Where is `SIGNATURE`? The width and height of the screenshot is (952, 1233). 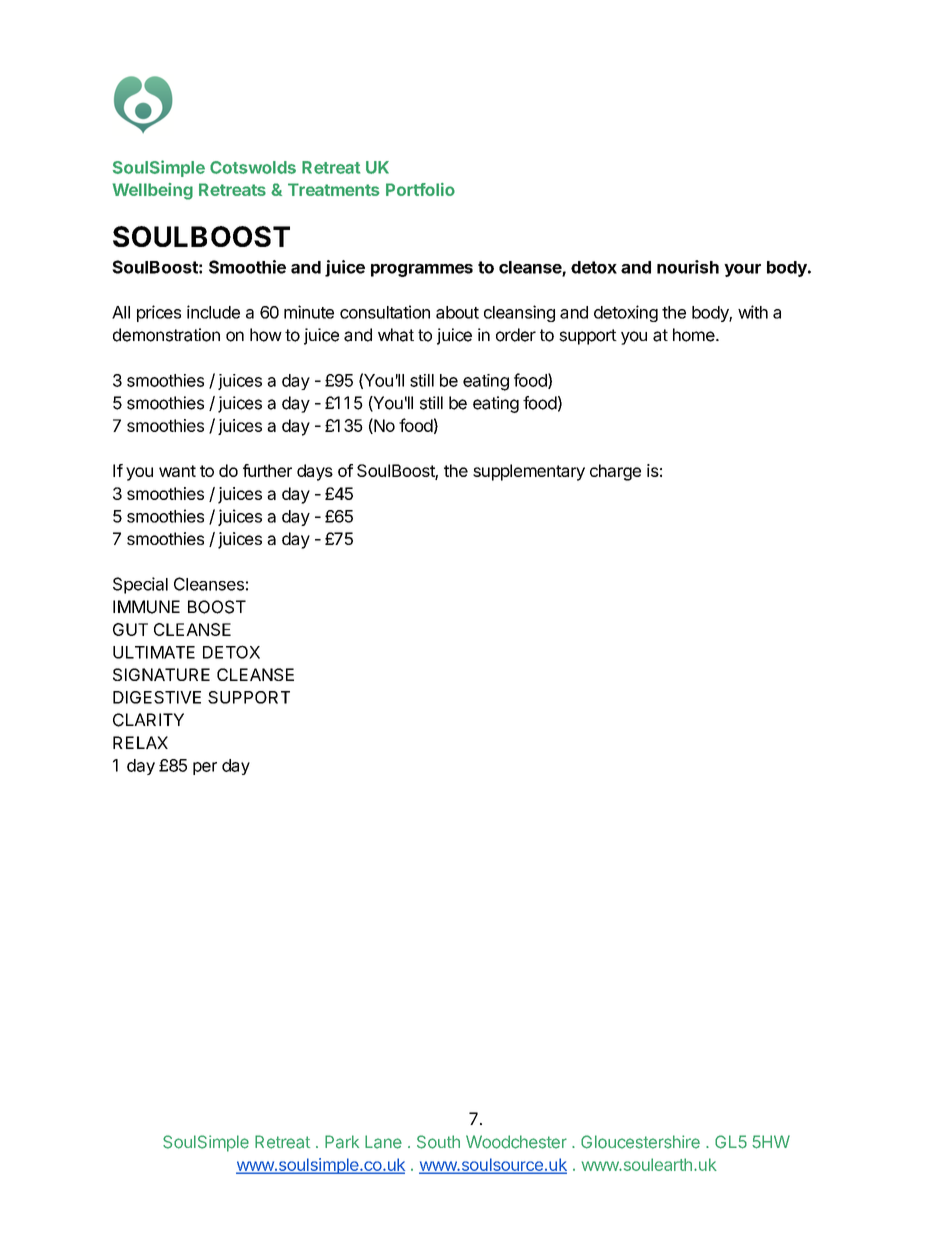
SIGNATURE is located at coordinates (161, 674).
